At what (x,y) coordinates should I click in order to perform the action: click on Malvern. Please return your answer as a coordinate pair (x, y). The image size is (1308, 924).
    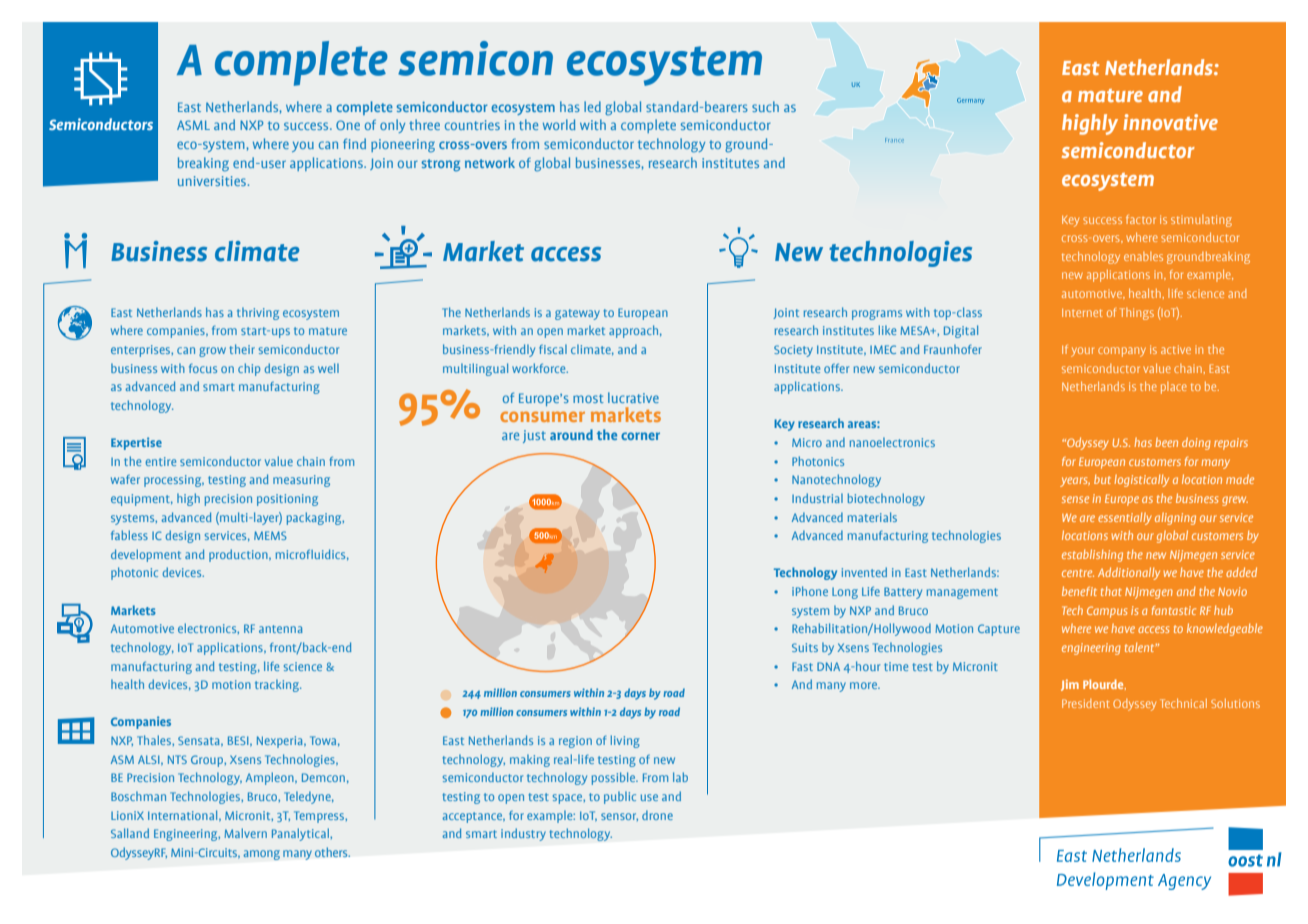
    Looking at the image, I should click on (245, 833).
